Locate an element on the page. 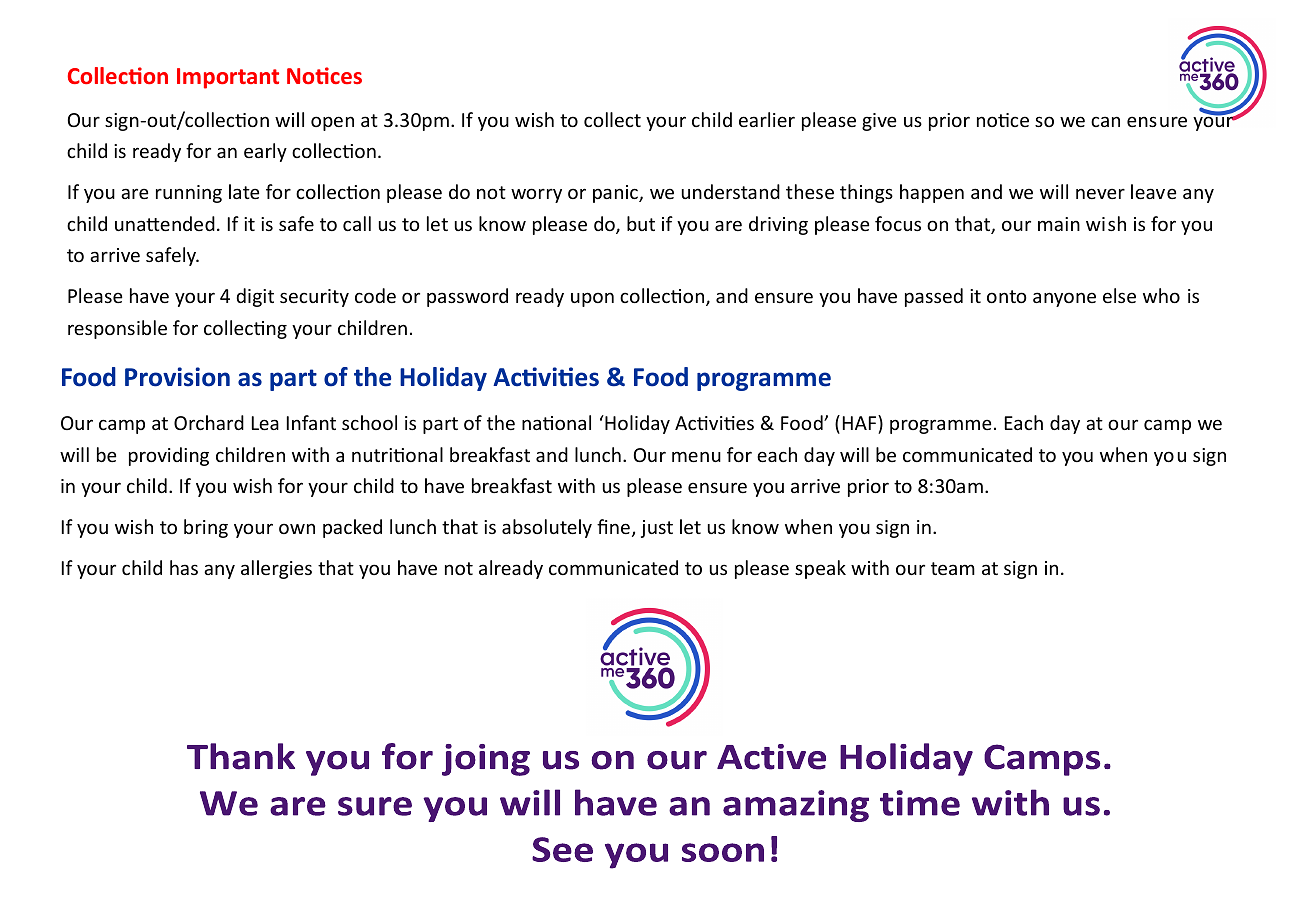  upon is located at coordinates (592, 299).
